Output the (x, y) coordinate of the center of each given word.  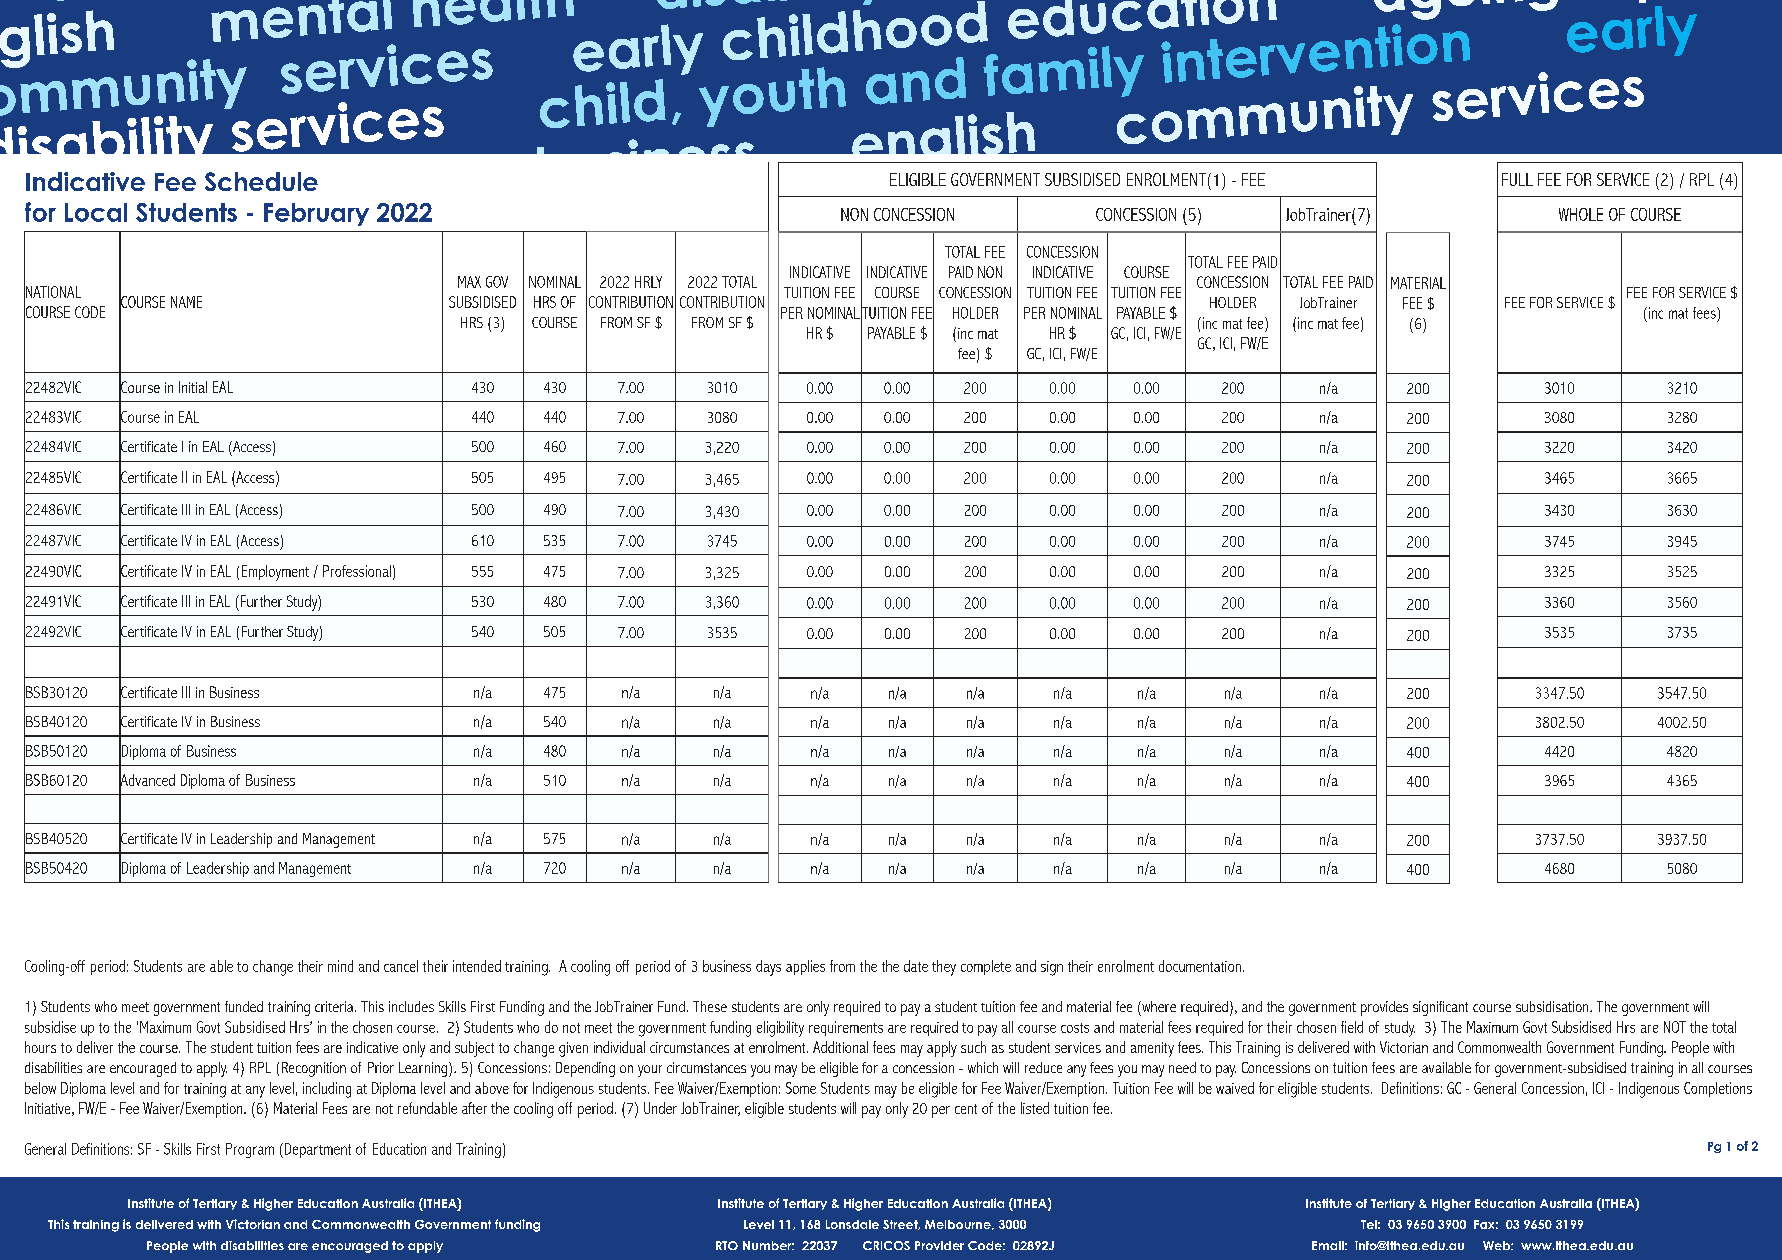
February (316, 214)
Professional (357, 571)
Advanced (147, 780)
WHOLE (1581, 214)
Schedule (261, 181)
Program (250, 1150)
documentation (1200, 966)
